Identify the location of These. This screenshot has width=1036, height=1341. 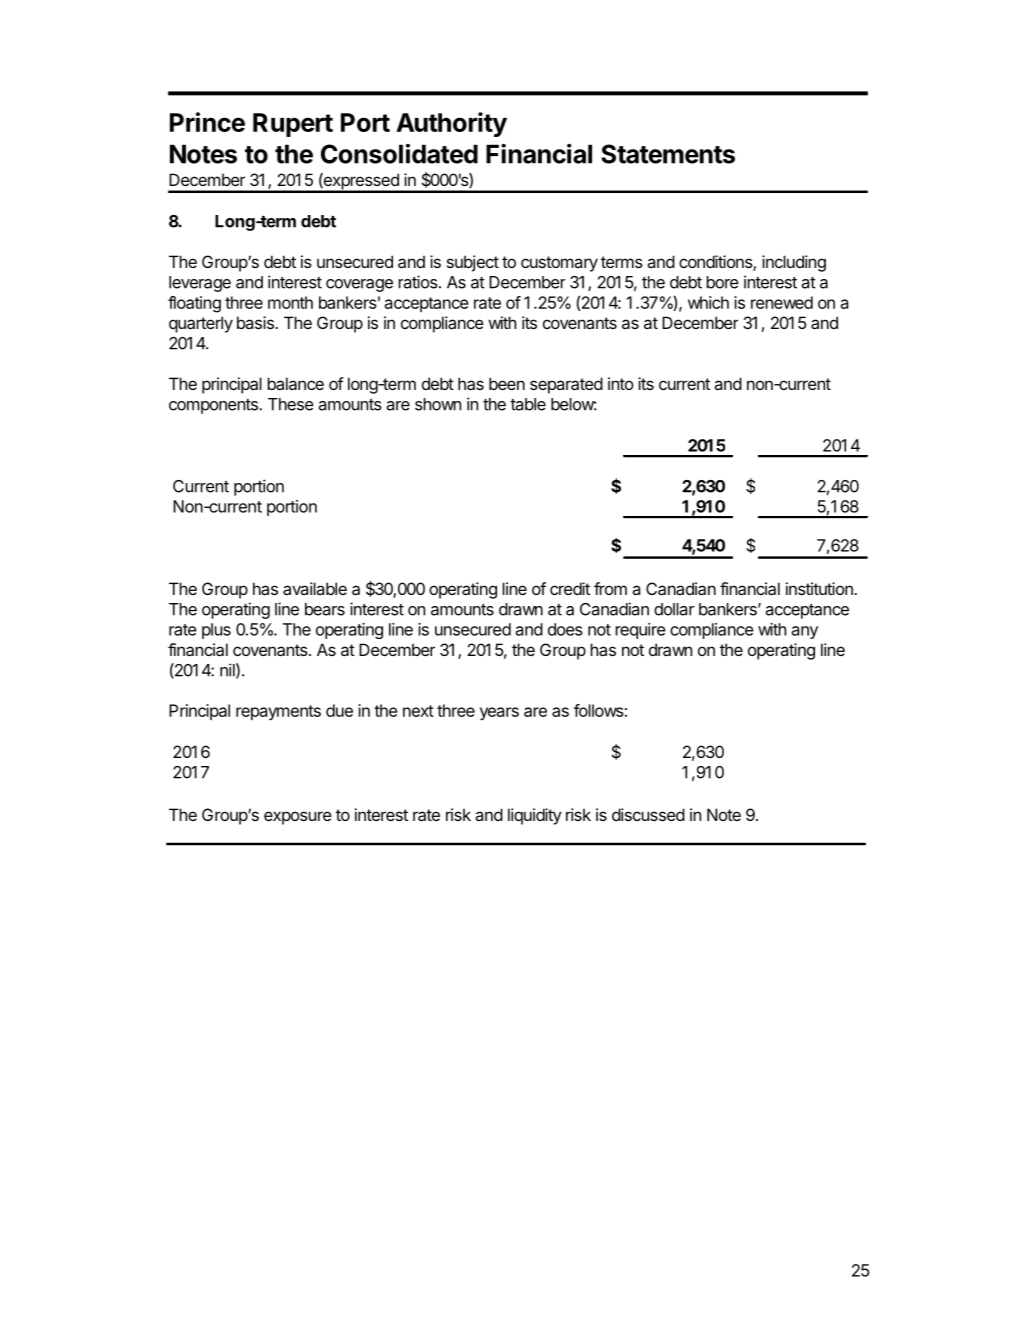
(291, 404).
